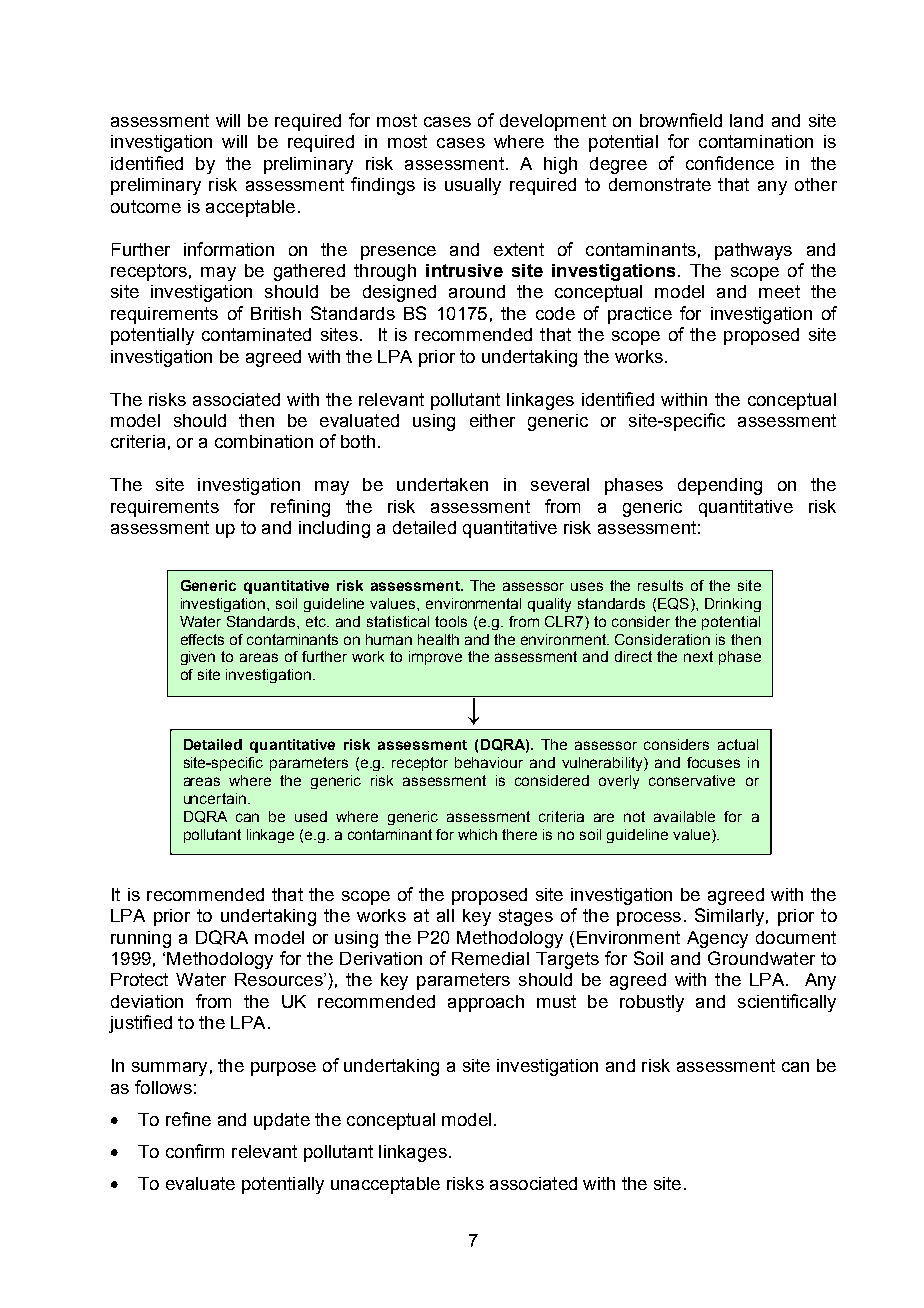 The width and height of the screenshot is (924, 1308). Describe the element at coordinates (146, 206) in the screenshot. I see `outcome` at that location.
